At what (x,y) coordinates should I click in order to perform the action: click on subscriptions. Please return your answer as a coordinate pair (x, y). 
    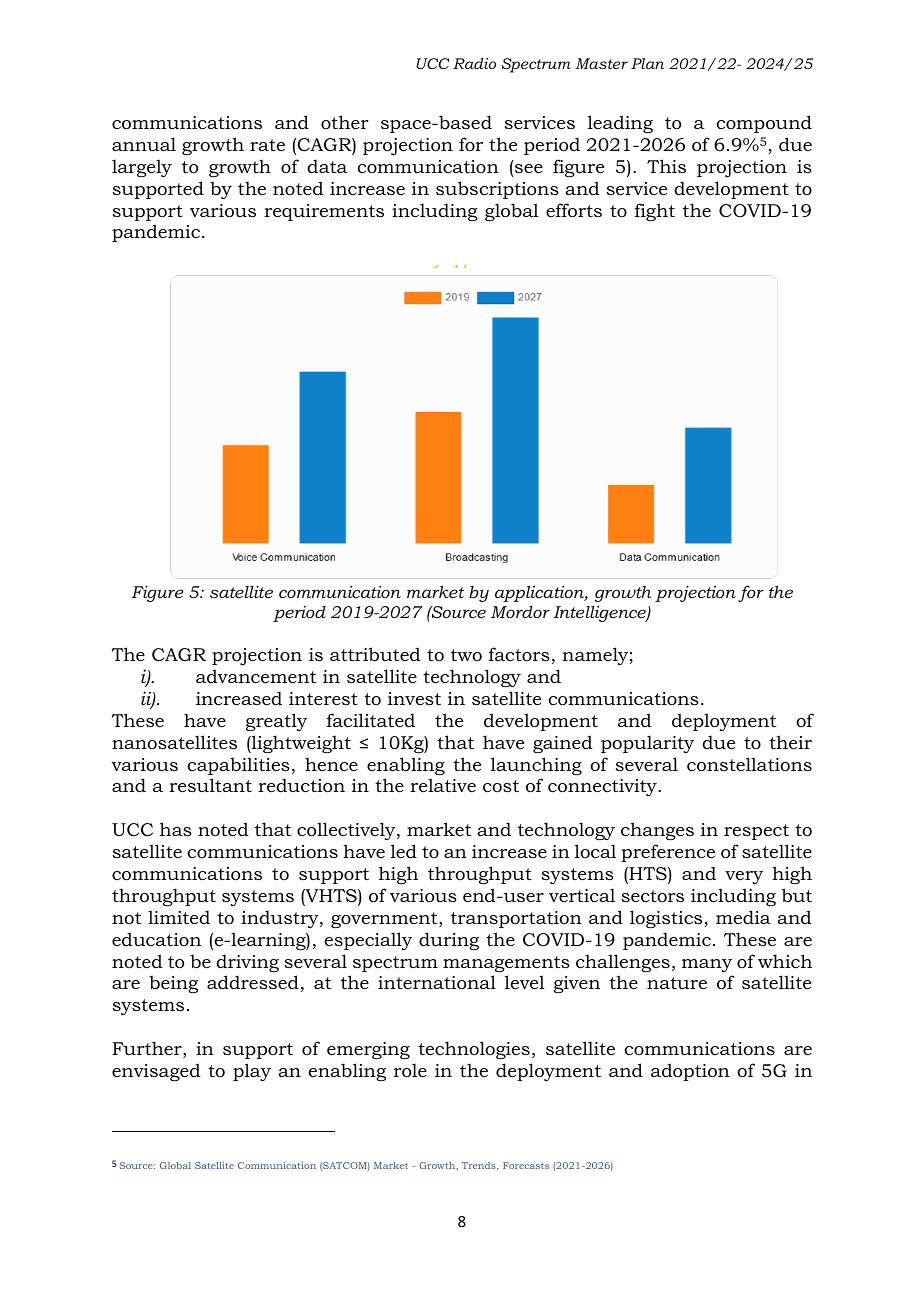
    Looking at the image, I should click on (497, 190).
